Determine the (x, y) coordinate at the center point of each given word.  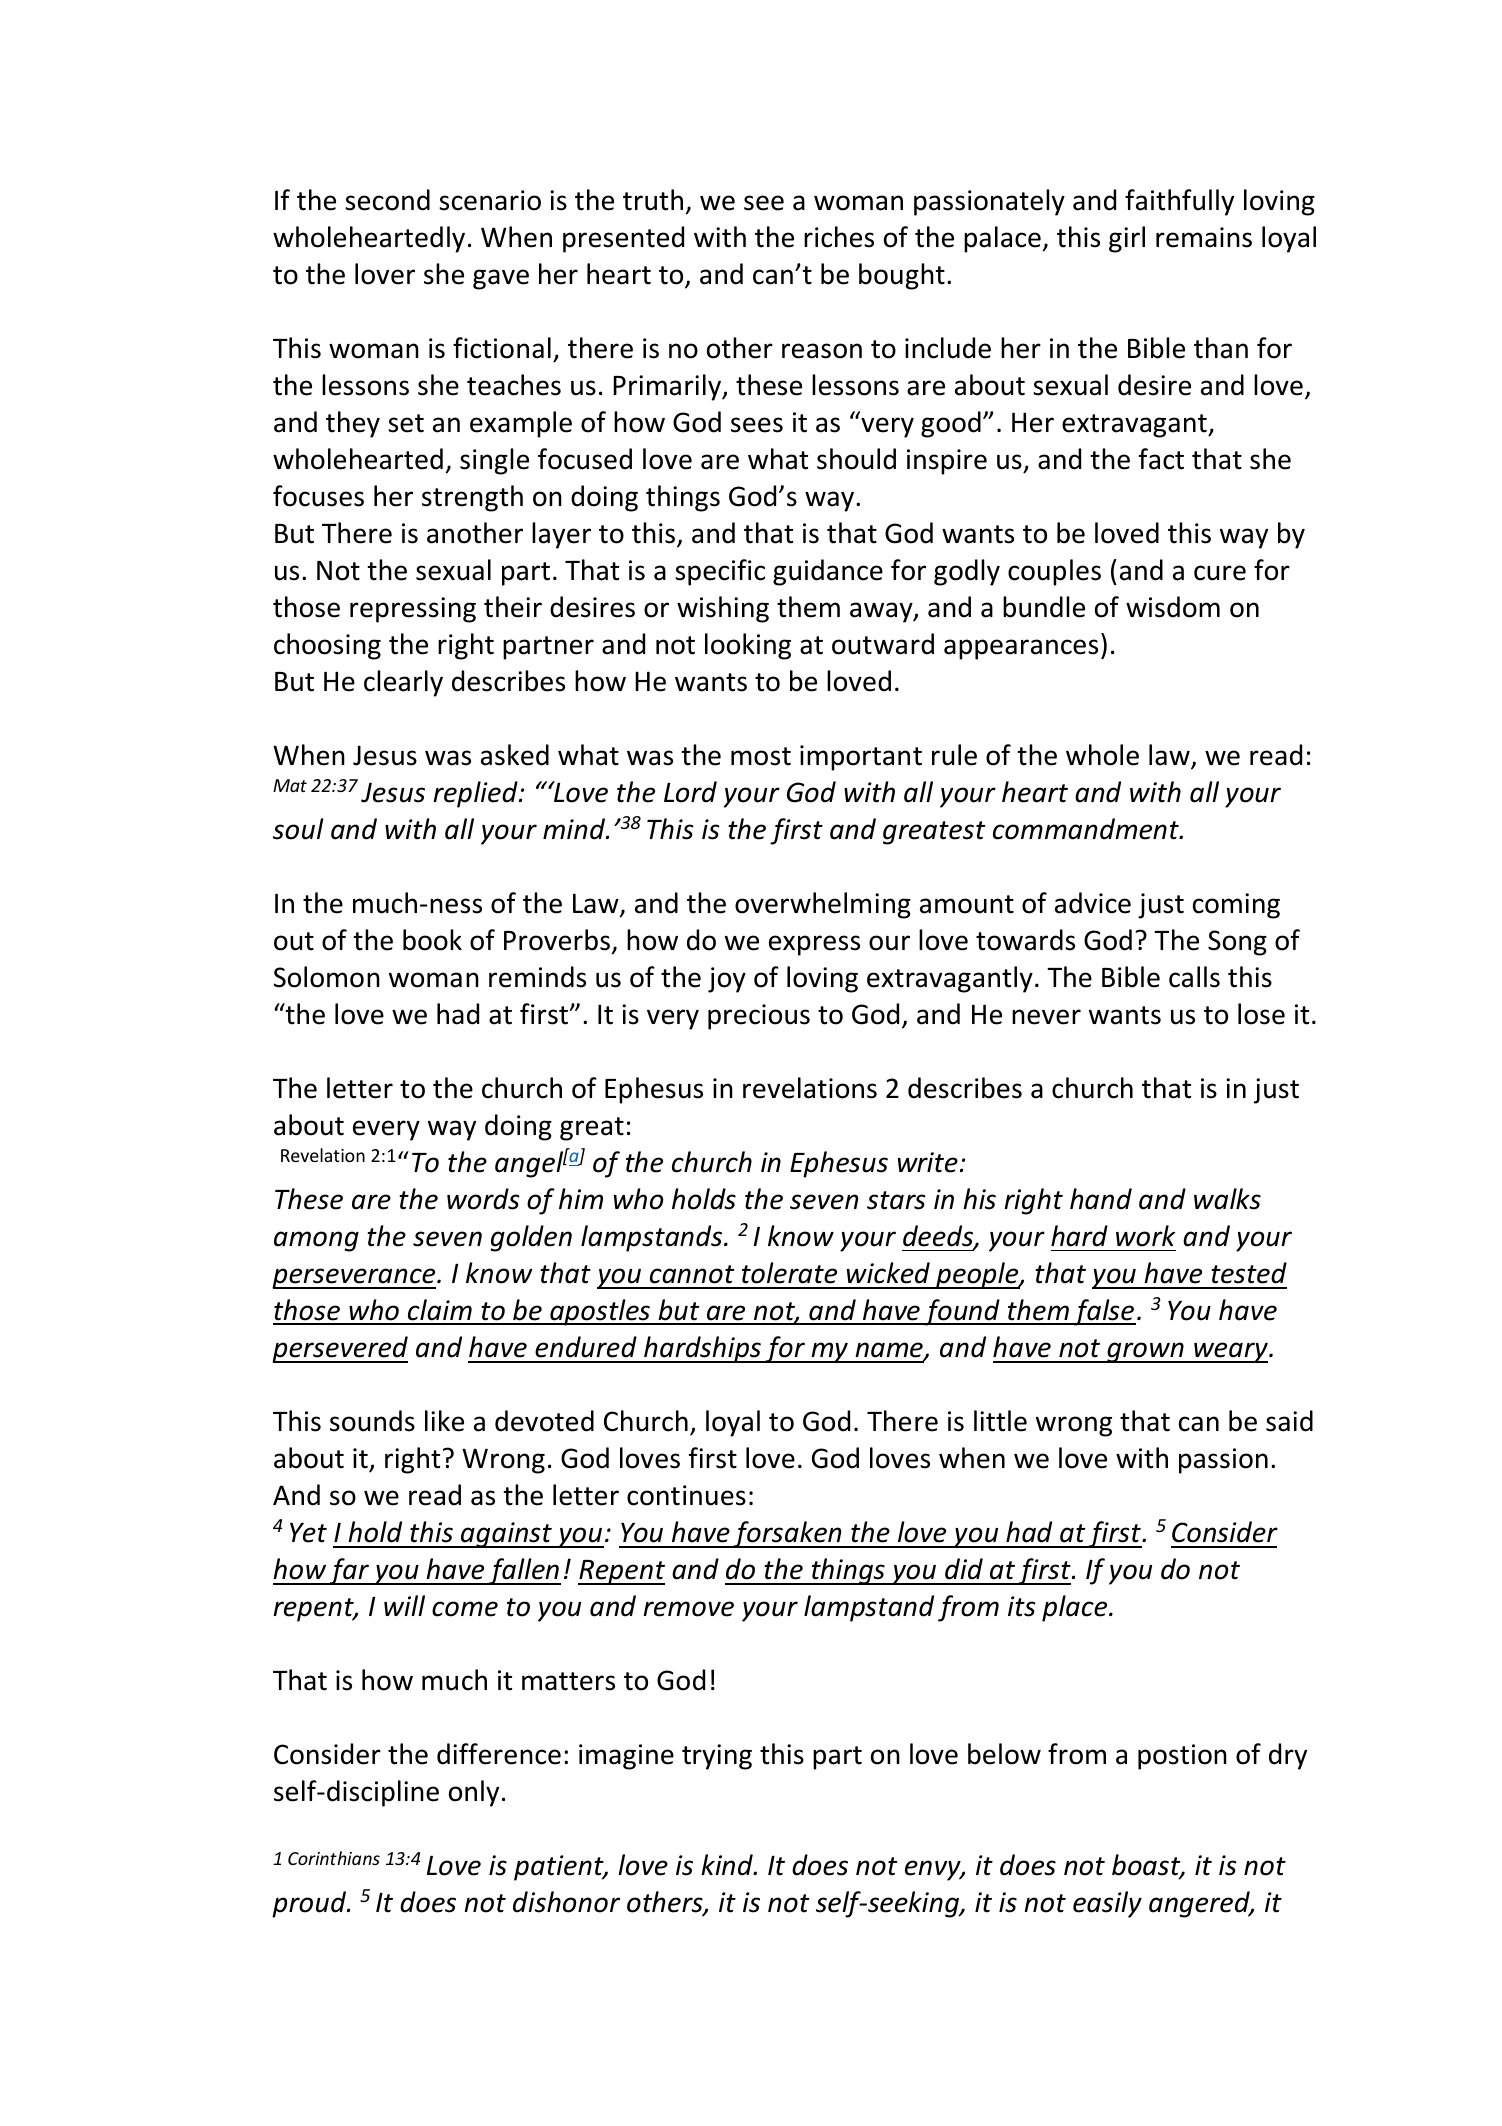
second (387, 200)
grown (1145, 1352)
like (444, 1421)
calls (1194, 977)
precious (759, 1017)
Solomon (327, 977)
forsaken (787, 1534)
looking (748, 646)
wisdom (1173, 607)
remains (1204, 237)
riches (839, 237)
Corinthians (334, 1858)
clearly (403, 683)
